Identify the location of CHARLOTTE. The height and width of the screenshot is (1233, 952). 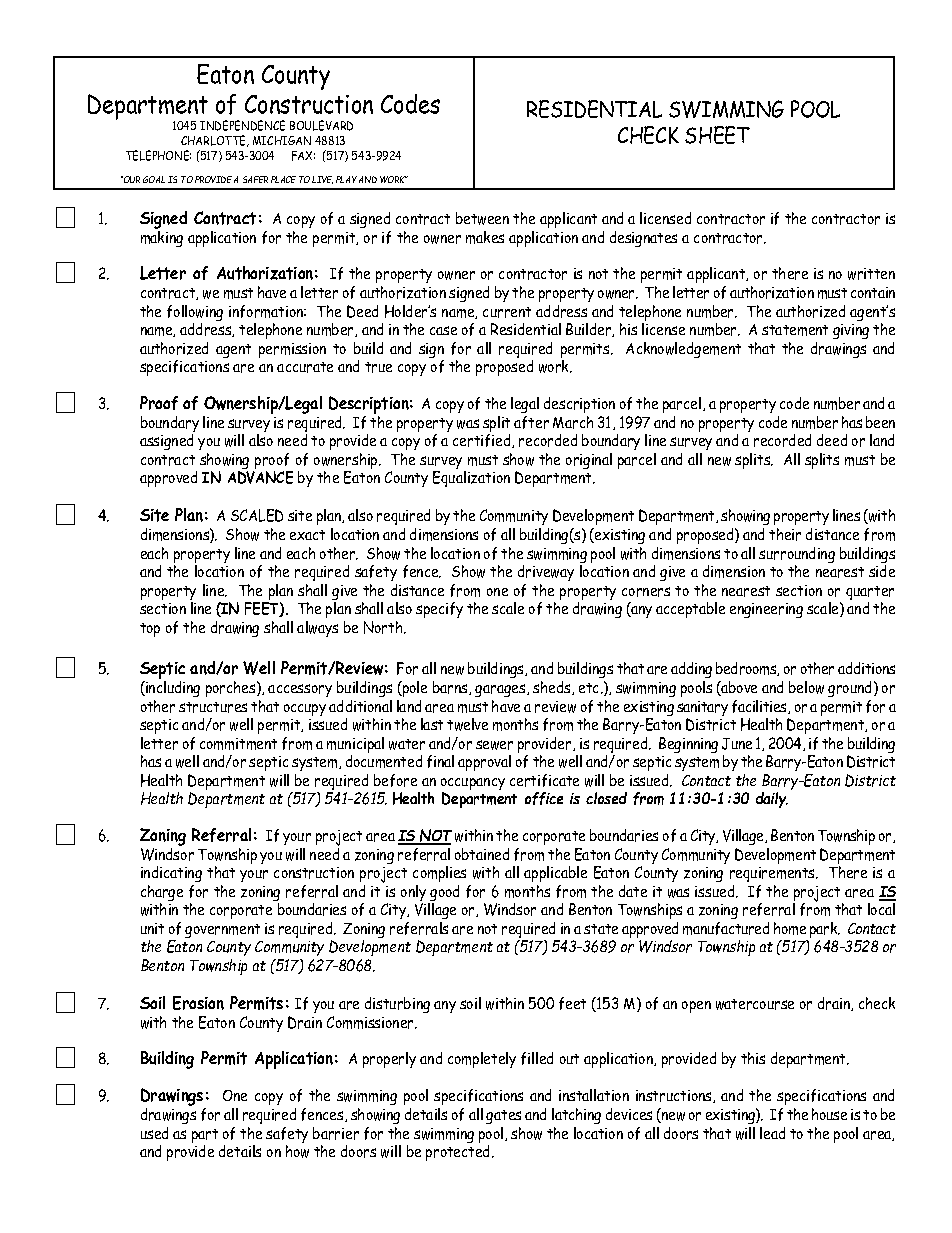
(214, 141).
